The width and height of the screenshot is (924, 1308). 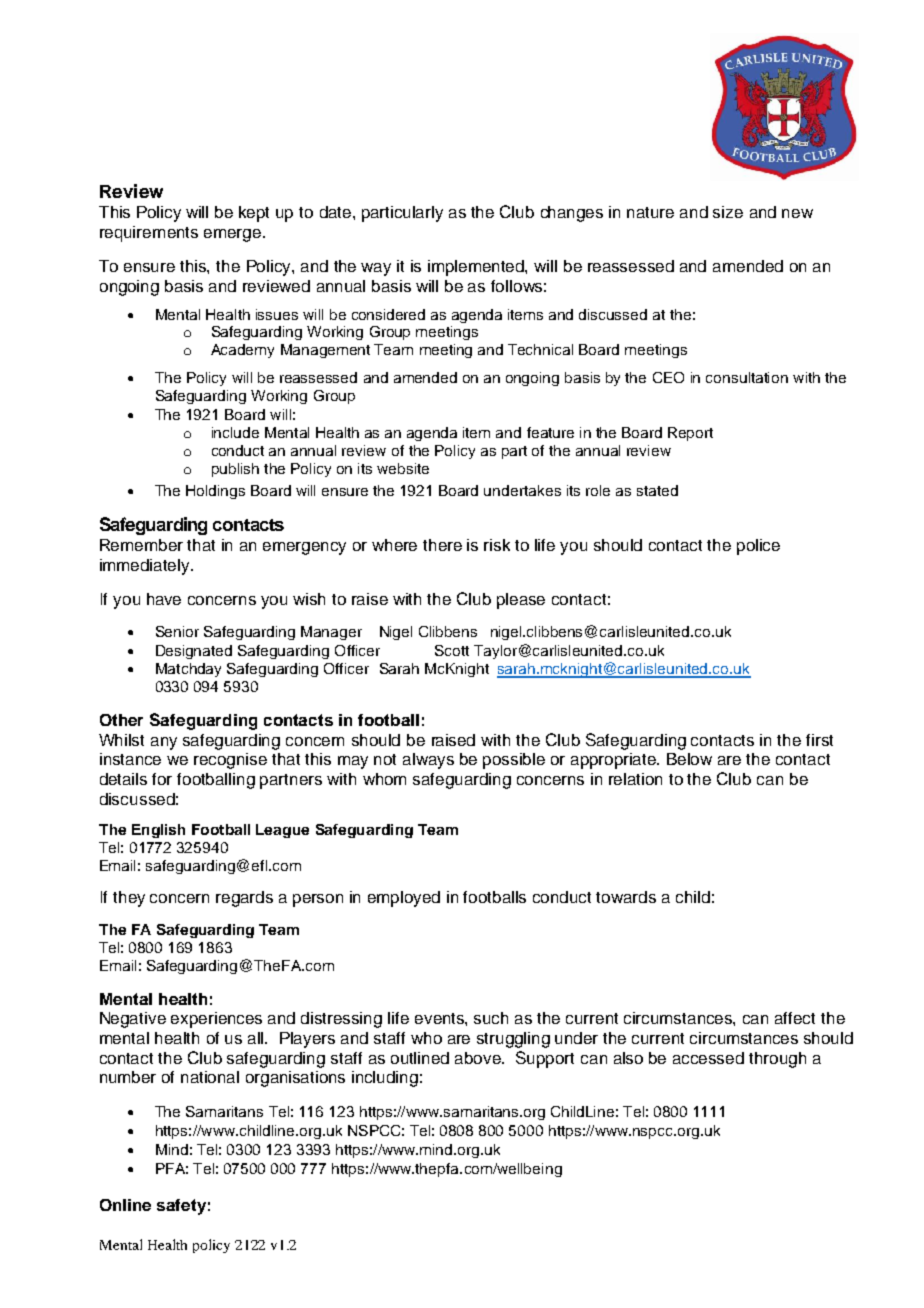 I want to click on Online, so click(x=125, y=1205).
